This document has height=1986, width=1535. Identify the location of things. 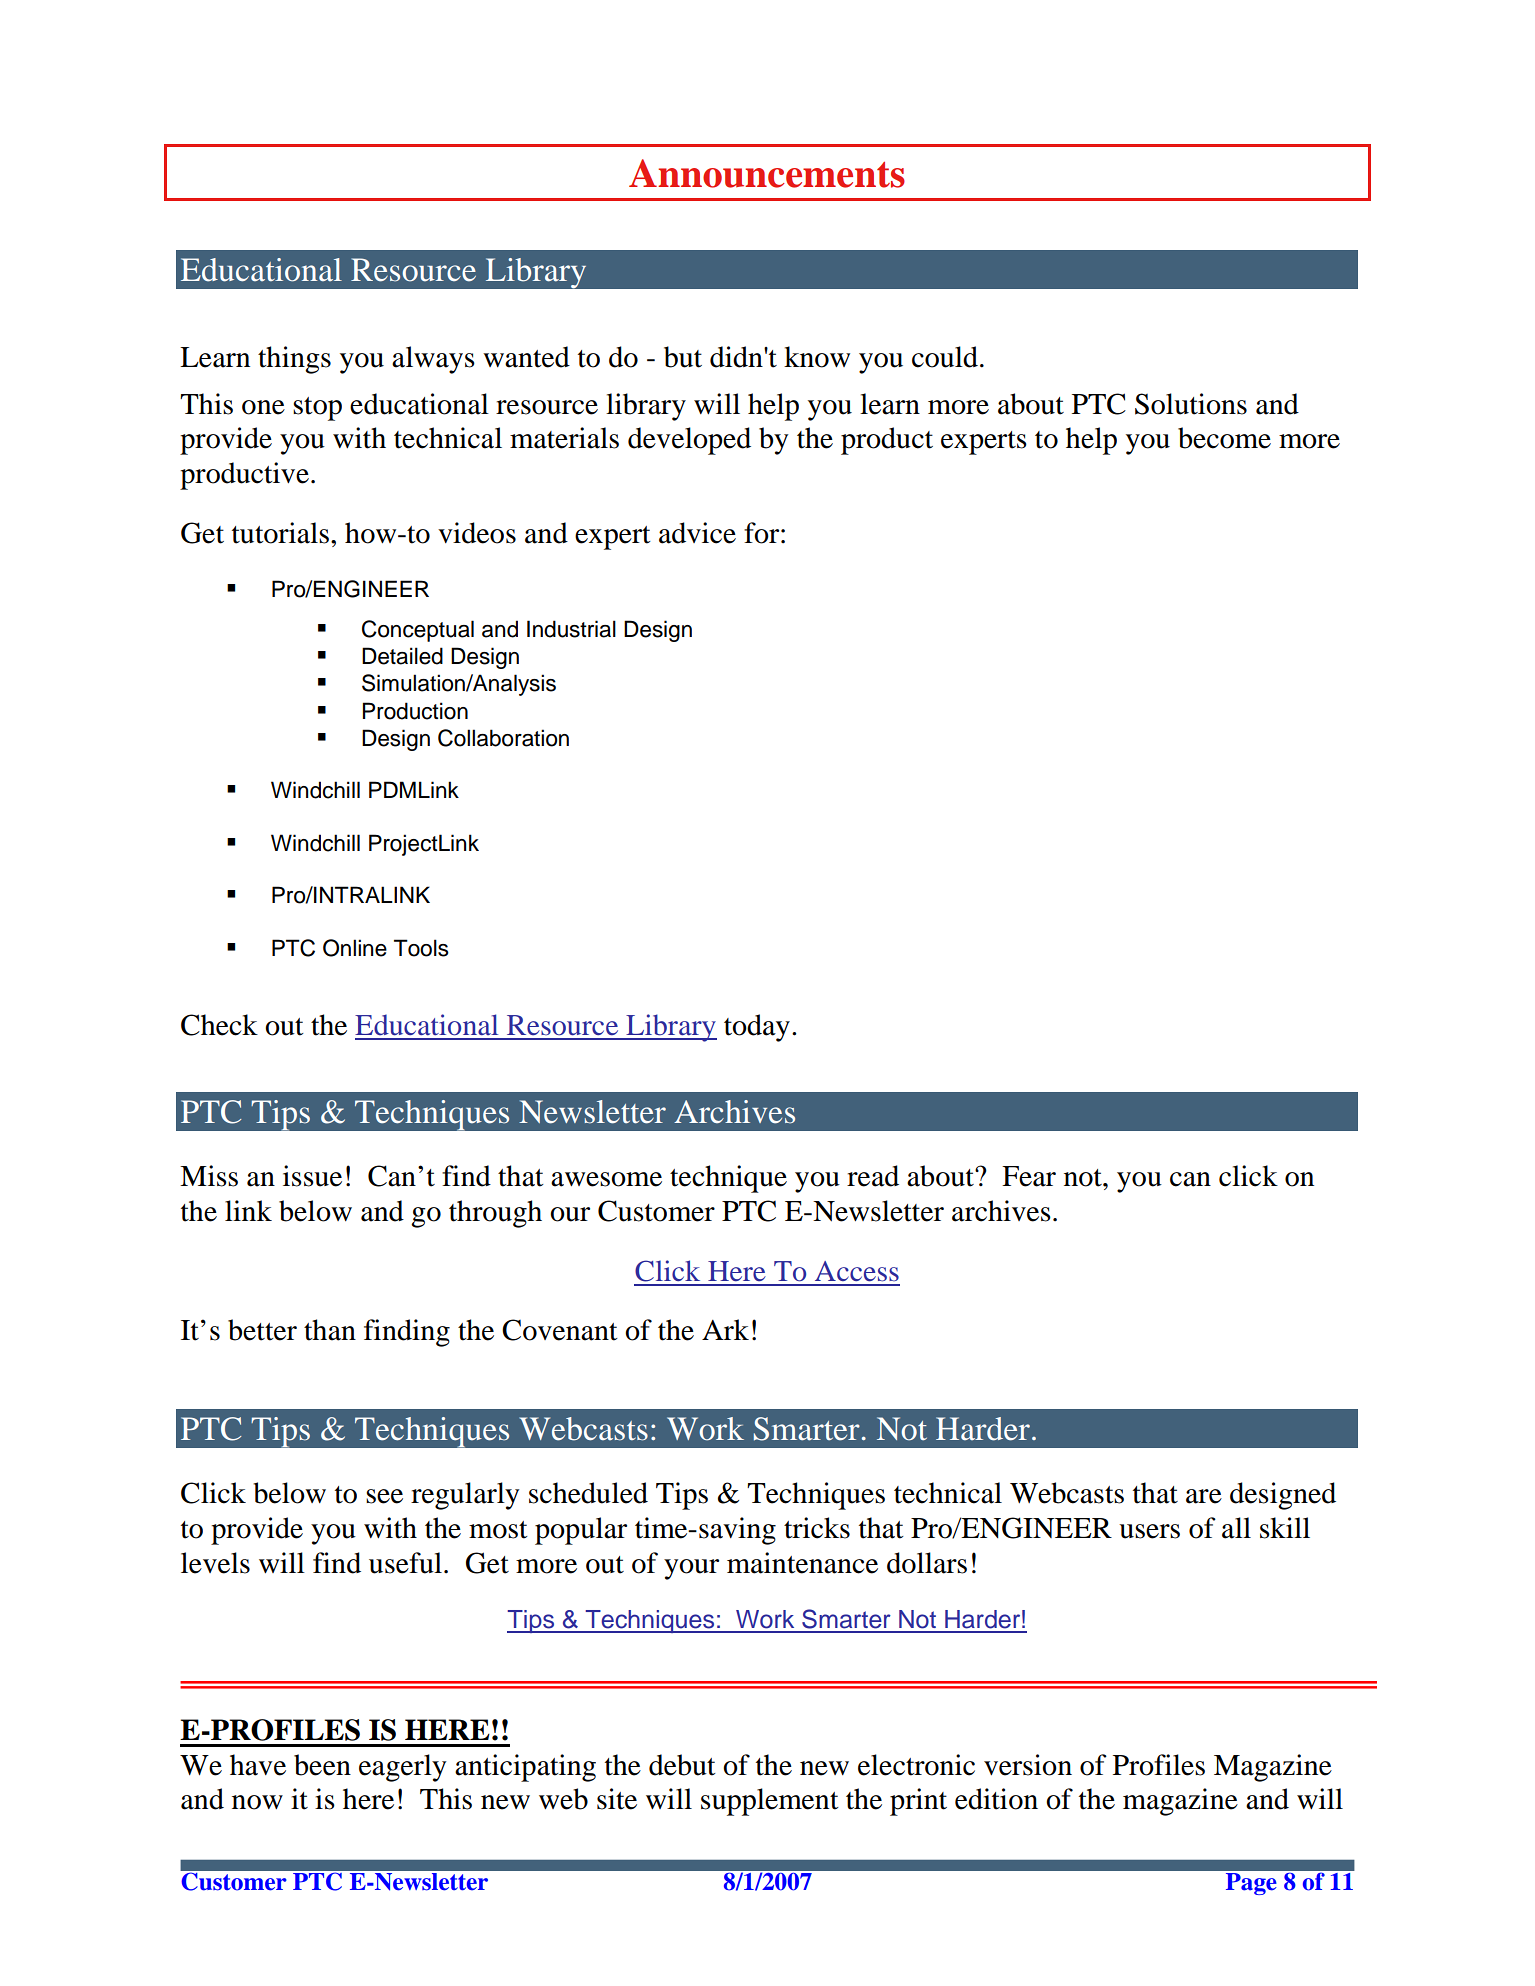
(294, 360).
